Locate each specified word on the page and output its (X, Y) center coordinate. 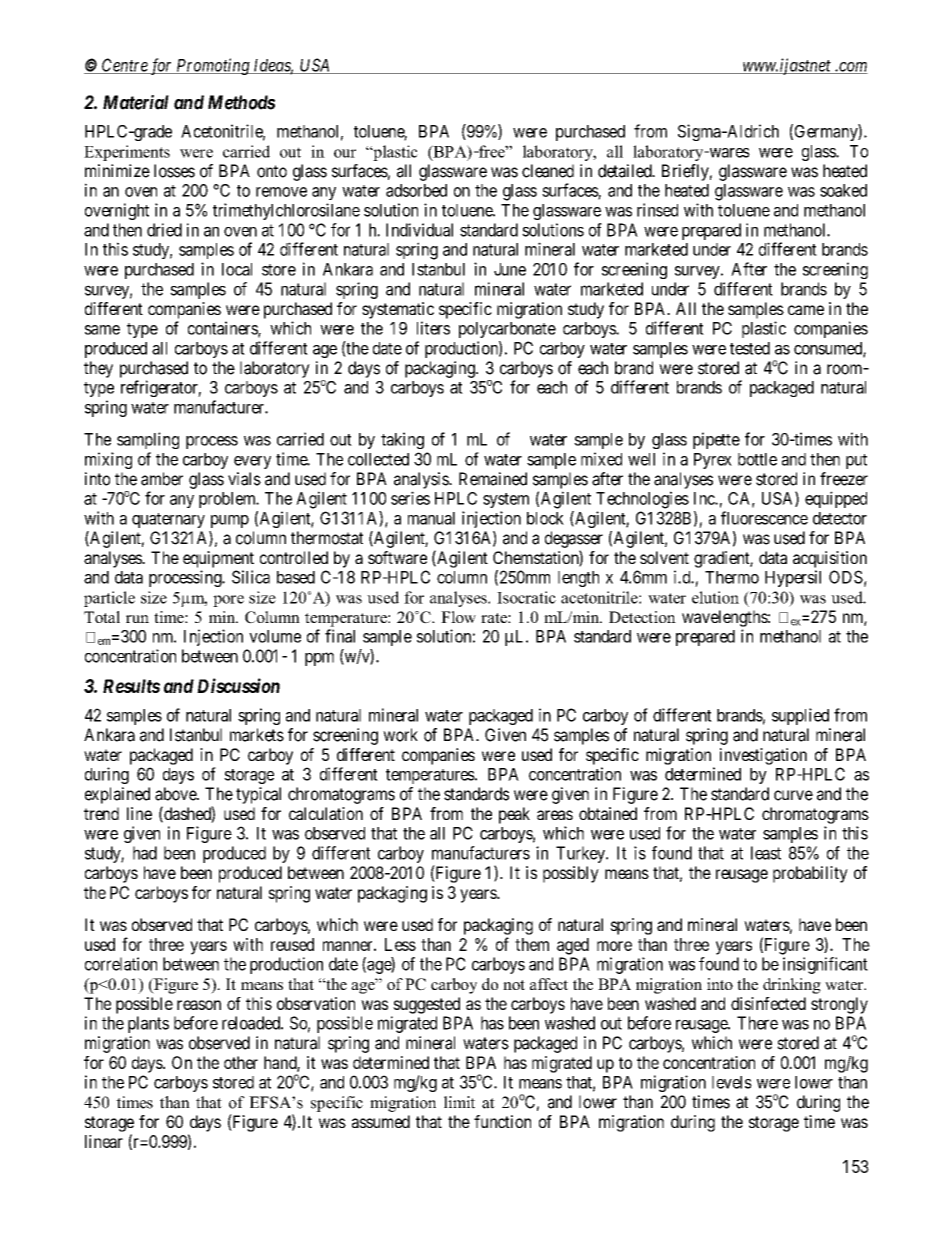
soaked (843, 190)
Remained (493, 479)
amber (162, 479)
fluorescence (764, 518)
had (145, 853)
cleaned (548, 171)
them (532, 944)
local (237, 269)
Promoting (213, 66)
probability (810, 874)
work (400, 735)
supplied (800, 716)
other (241, 1062)
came (806, 310)
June (510, 269)
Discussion (238, 685)
